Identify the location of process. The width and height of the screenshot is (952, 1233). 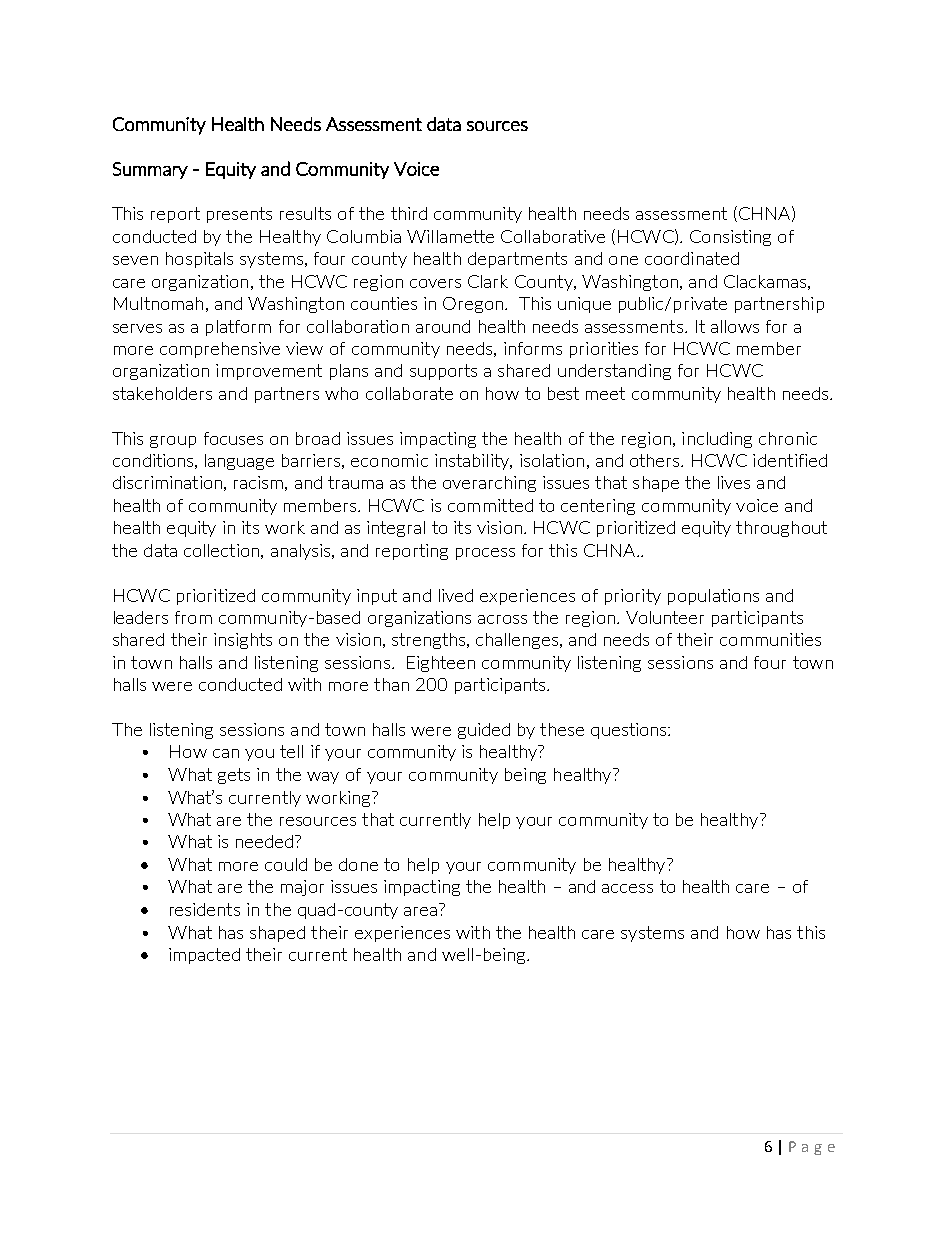
(485, 554).
